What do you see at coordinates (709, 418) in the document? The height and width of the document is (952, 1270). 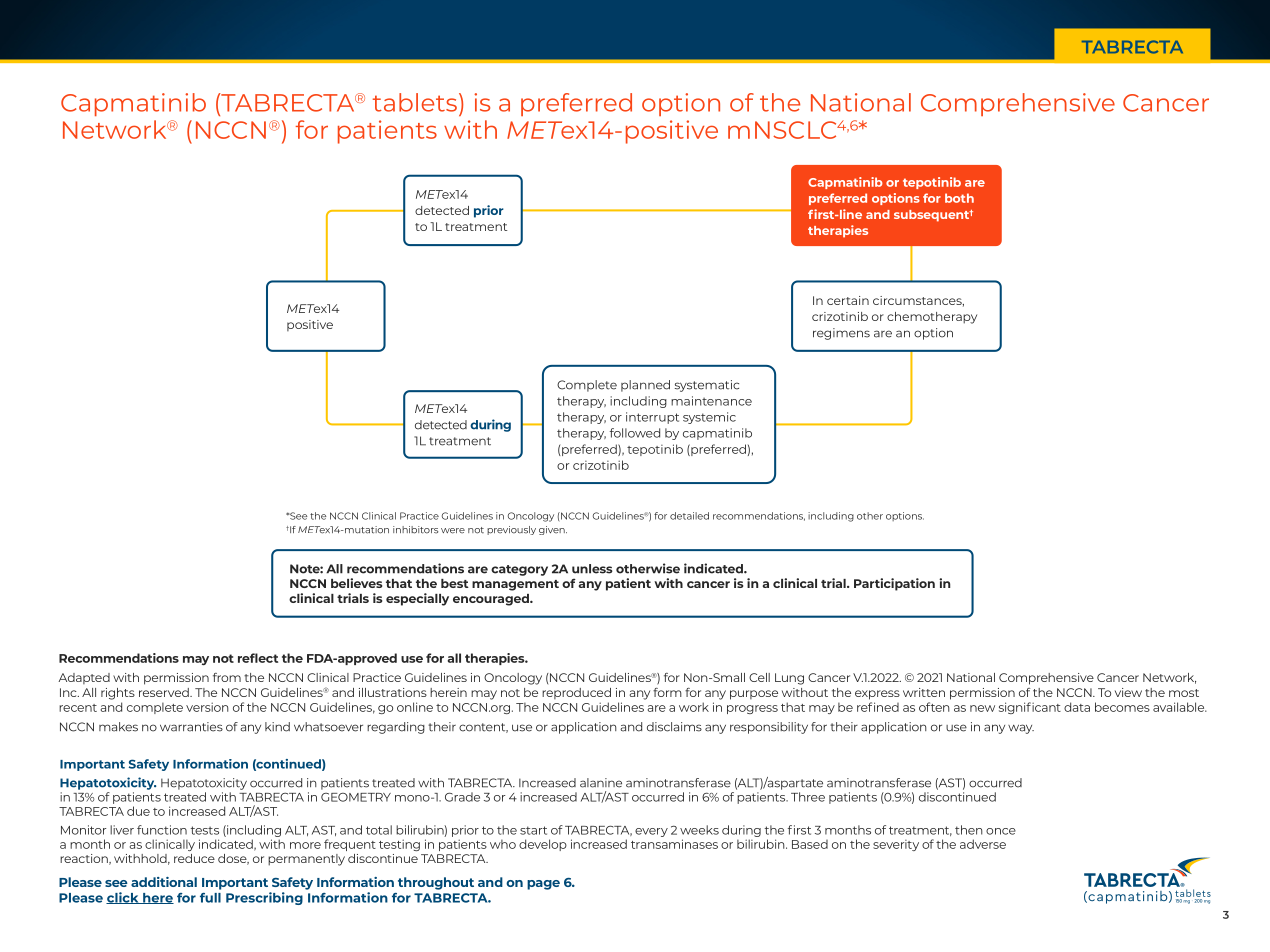 I see `systemic` at bounding box center [709, 418].
